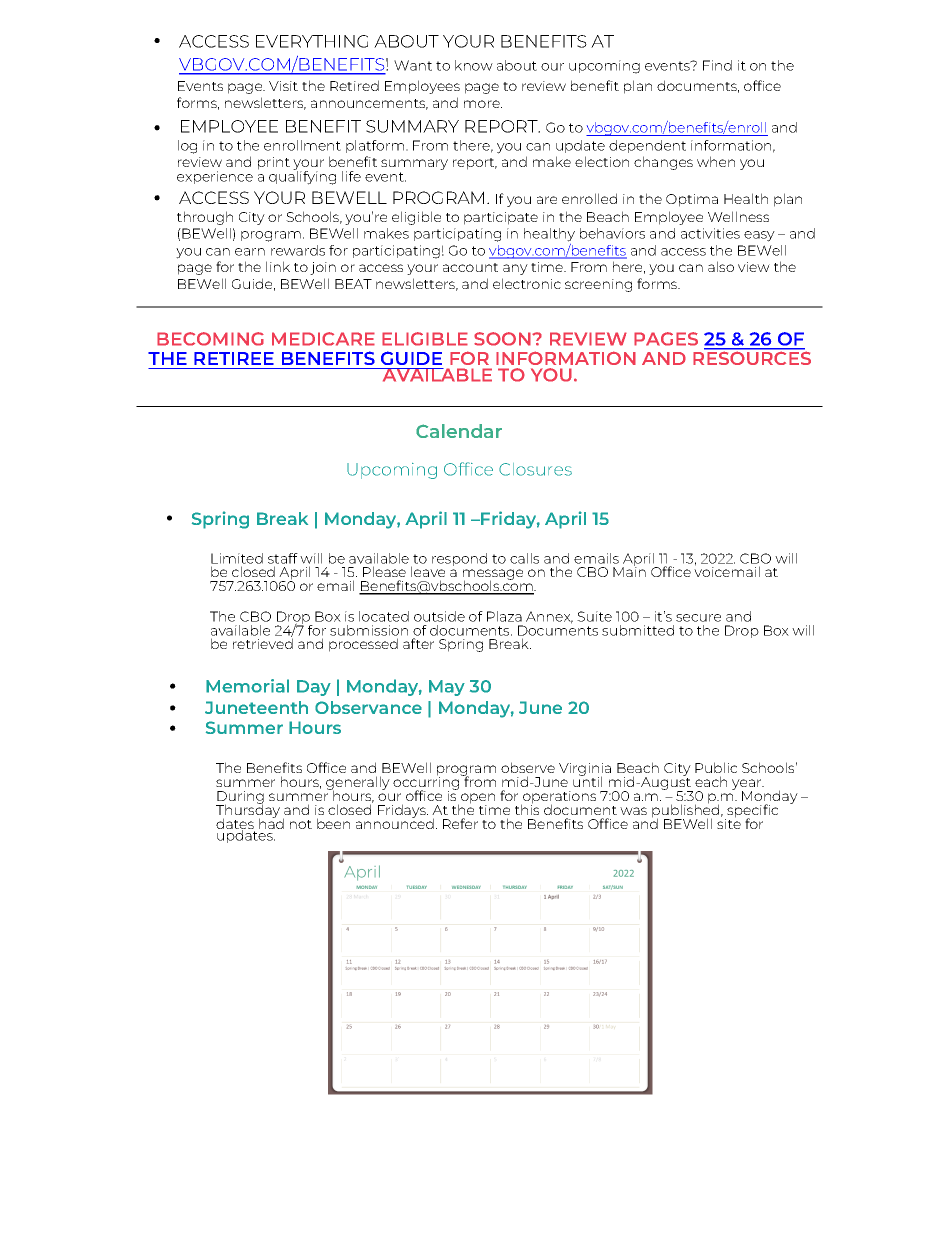 This screenshot has width=952, height=1233. I want to click on Visit, so click(283, 86).
